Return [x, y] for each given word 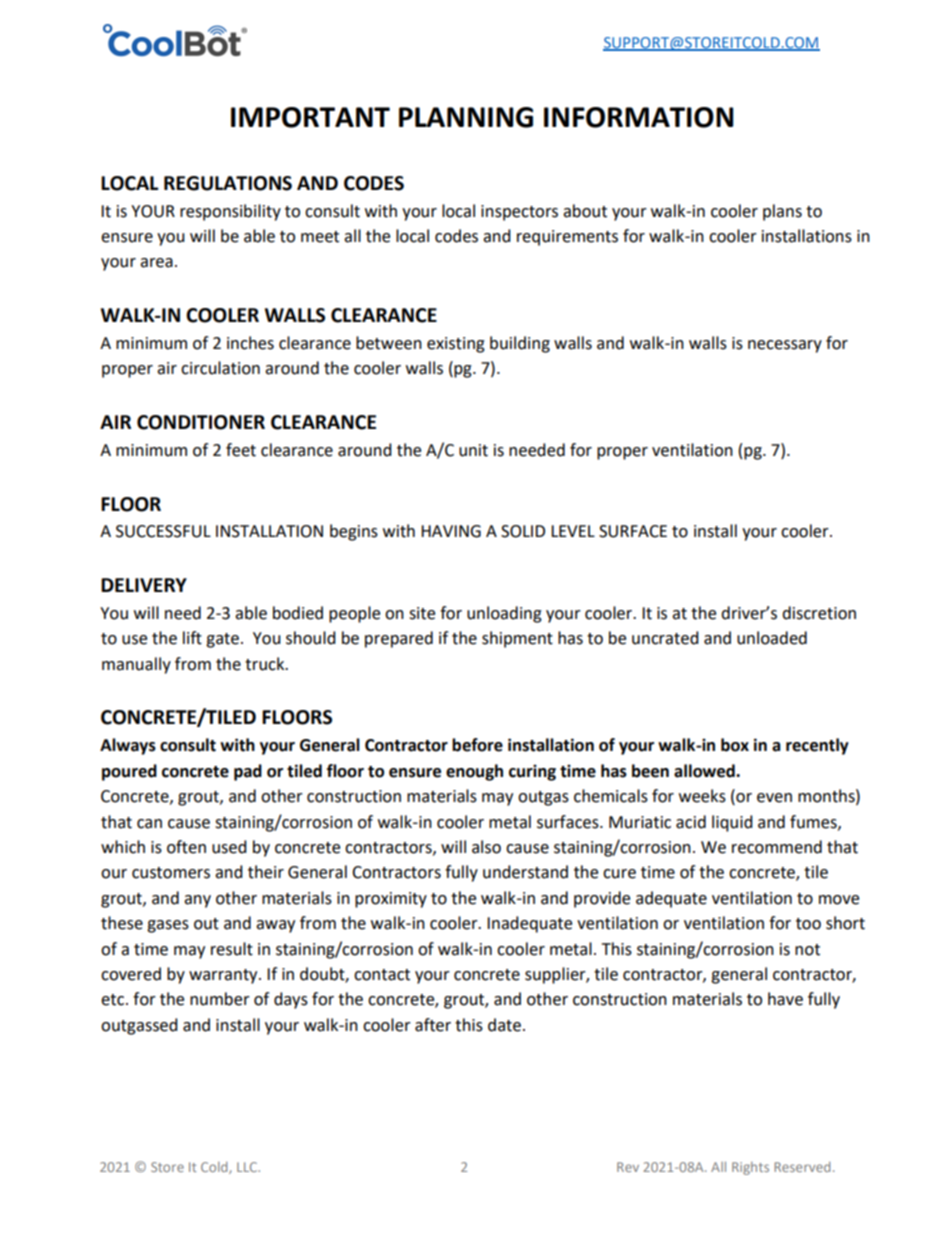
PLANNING [466, 117]
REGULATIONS [228, 183]
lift [192, 638]
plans [782, 212]
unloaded [772, 638]
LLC [248, 1167]
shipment [517, 639]
